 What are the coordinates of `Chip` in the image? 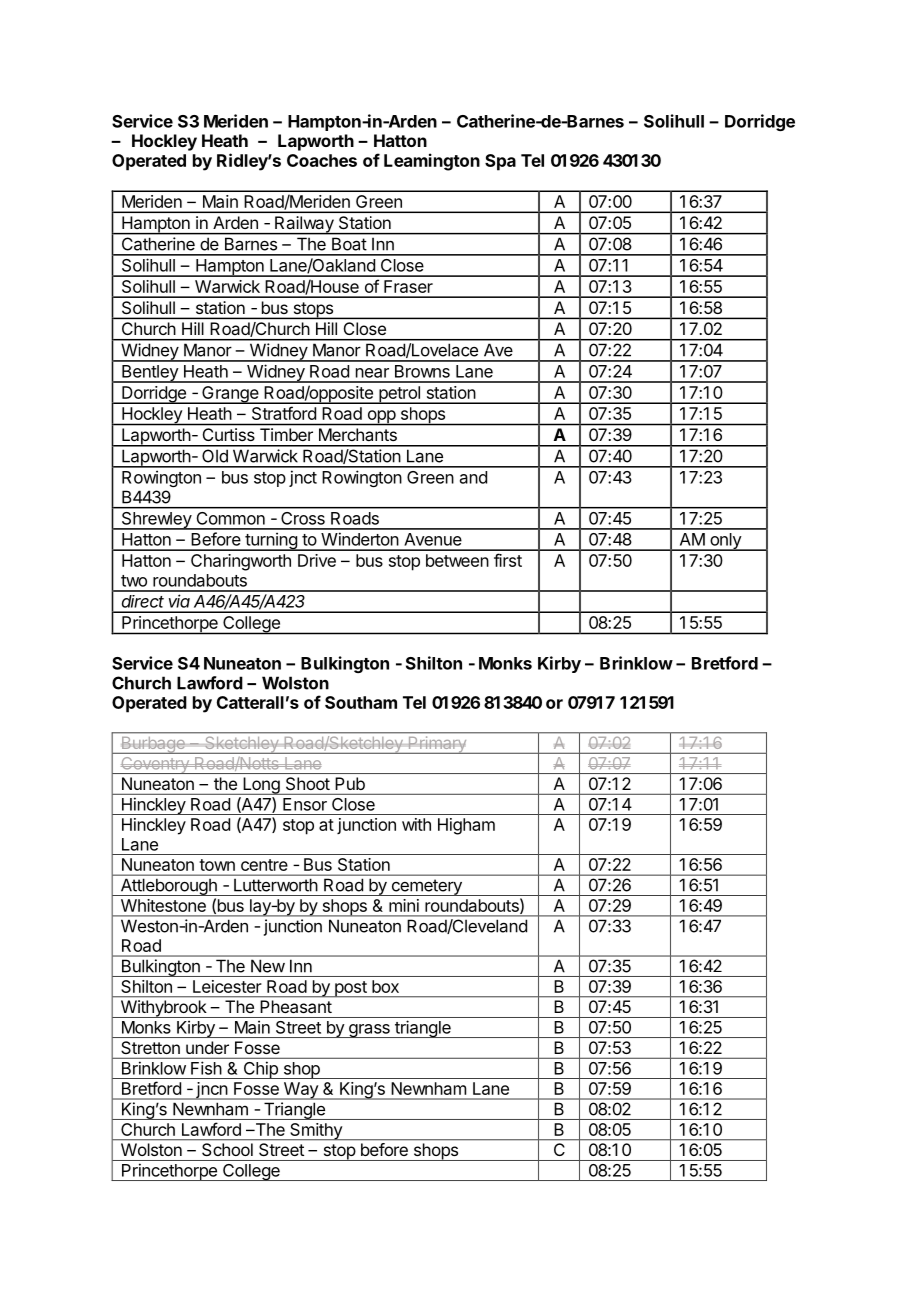 It's located at (260, 1070).
